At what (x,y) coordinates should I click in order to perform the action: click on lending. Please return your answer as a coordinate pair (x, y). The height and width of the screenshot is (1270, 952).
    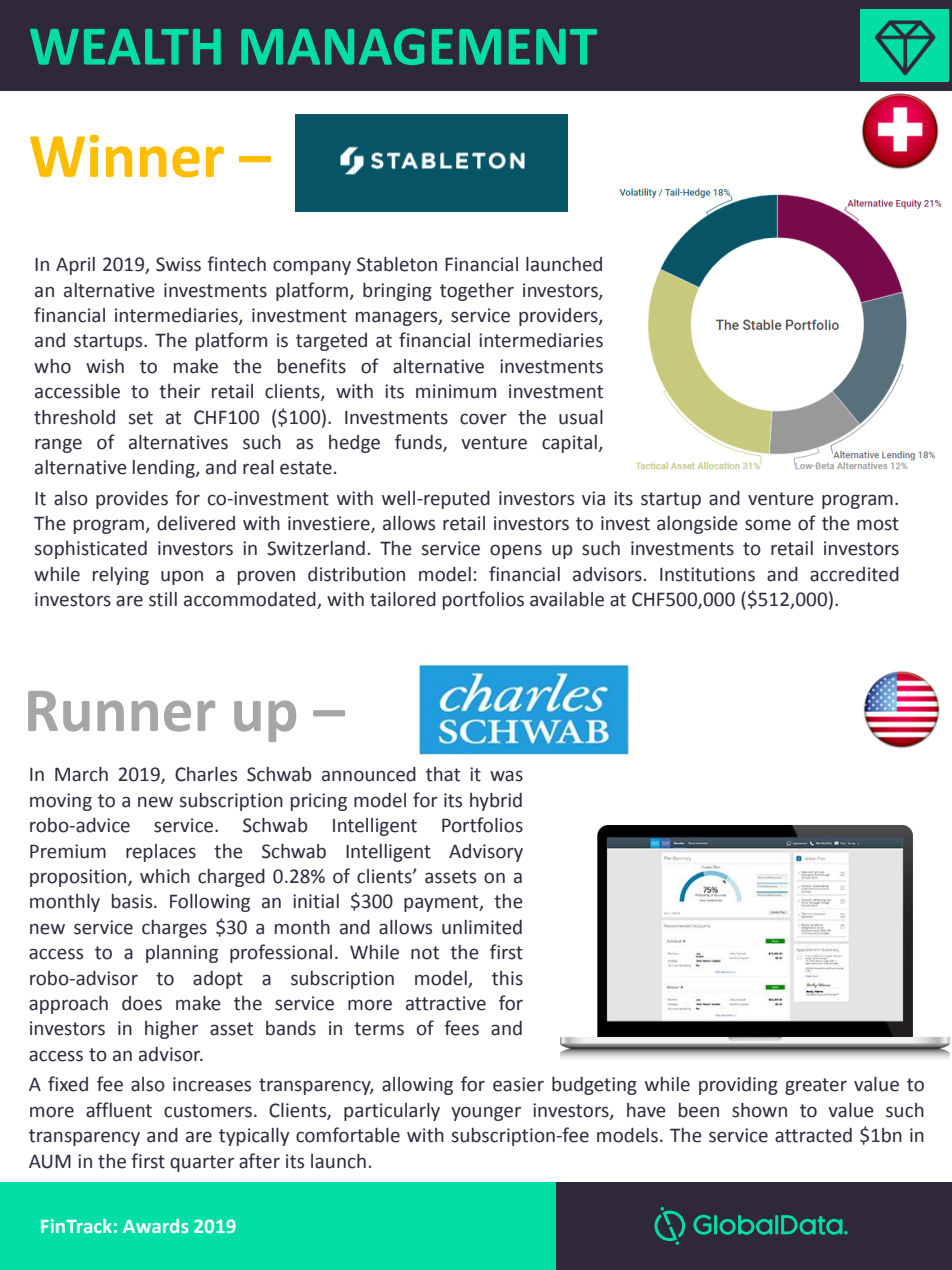
    Looking at the image, I should click on (165, 469).
